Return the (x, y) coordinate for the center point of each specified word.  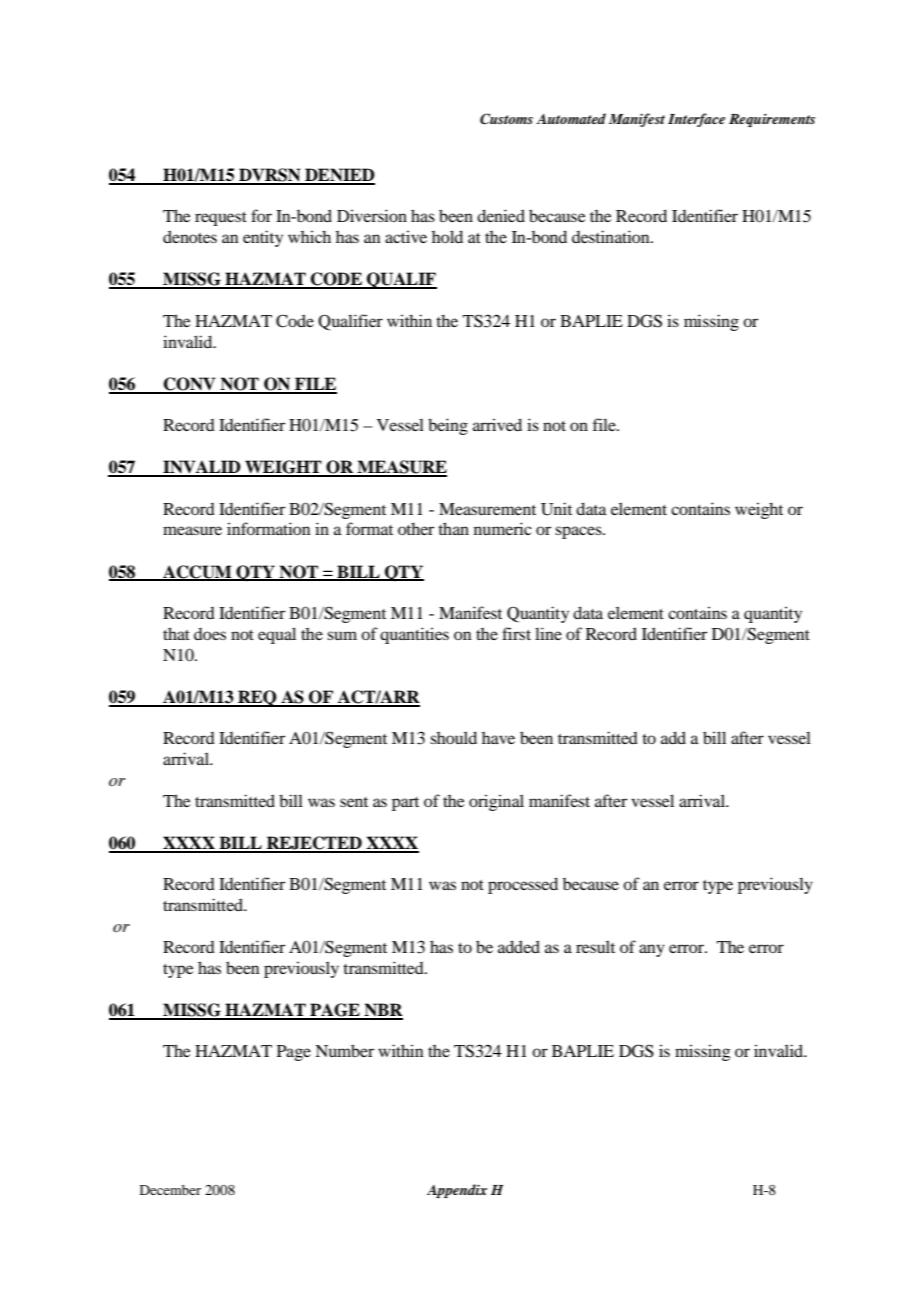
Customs (506, 119)
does (210, 634)
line (548, 633)
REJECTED (314, 844)
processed (523, 885)
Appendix (457, 1191)
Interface (696, 120)
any (652, 950)
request (221, 219)
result (595, 946)
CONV (190, 385)
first (516, 633)
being (448, 426)
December (170, 1190)
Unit (556, 509)
